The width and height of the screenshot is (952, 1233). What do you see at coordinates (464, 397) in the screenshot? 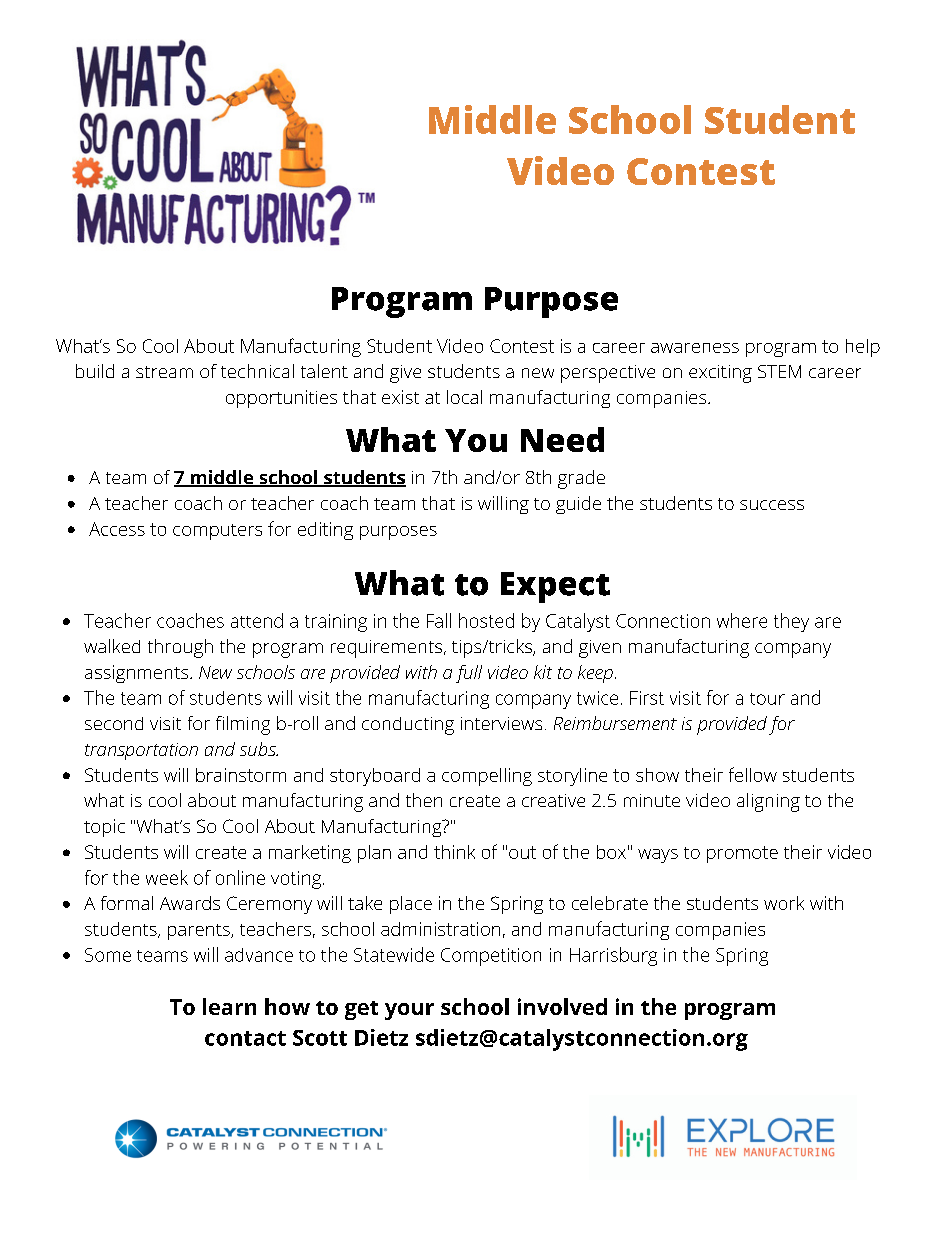
I see `local` at bounding box center [464, 397].
